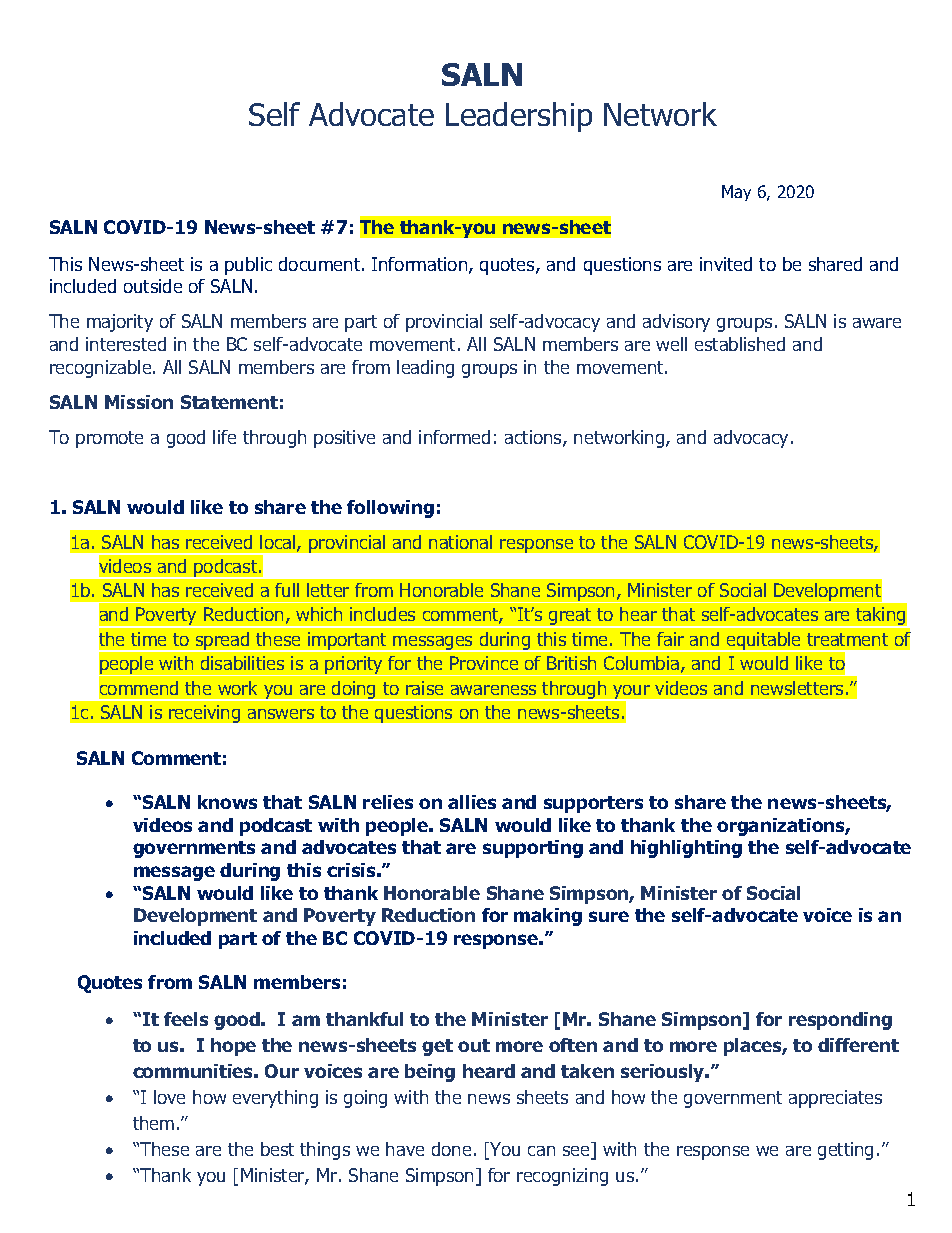 This screenshot has height=1233, width=952. Describe the element at coordinates (686, 849) in the screenshot. I see `highlighting` at that location.
